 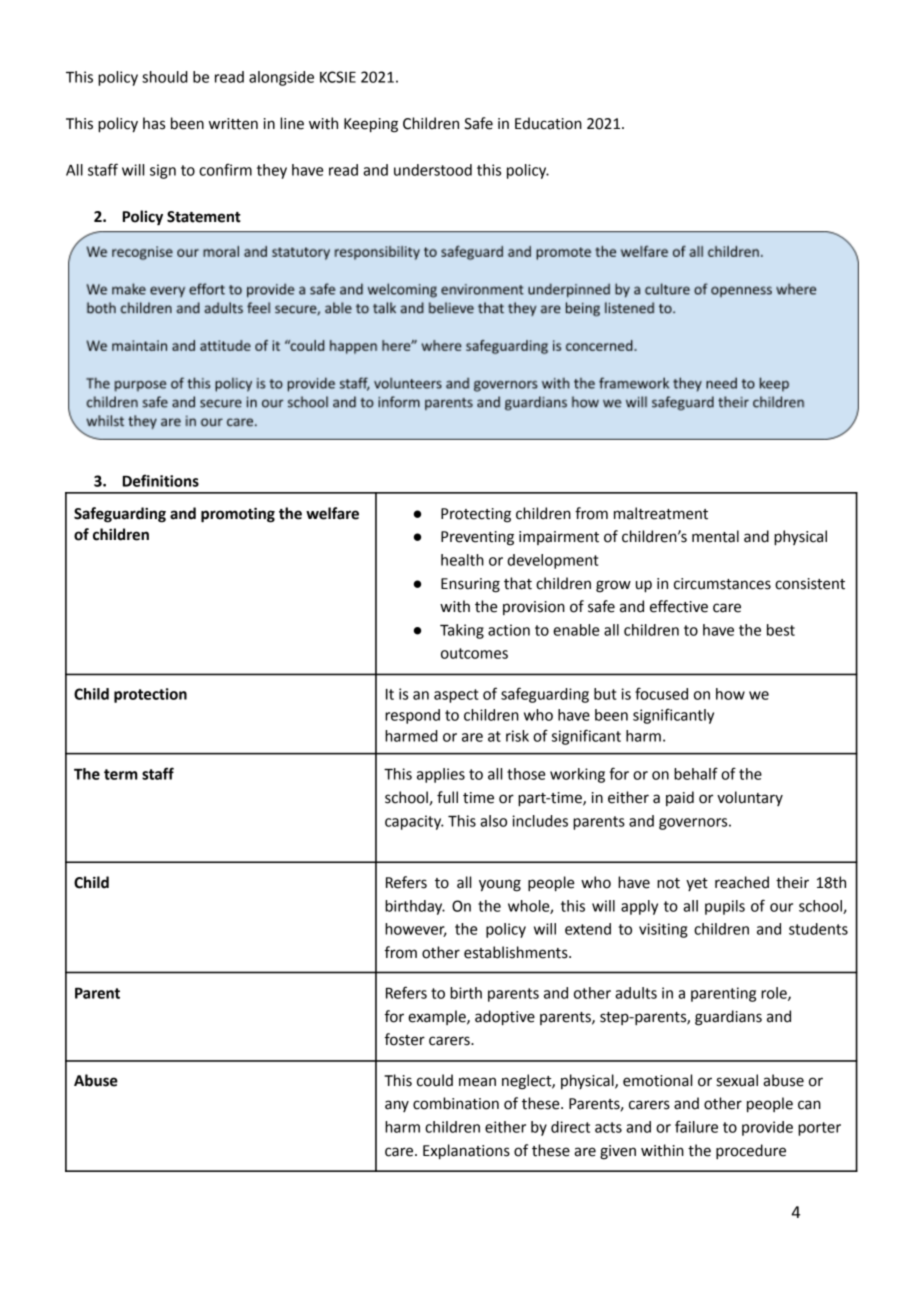 What do you see at coordinates (397, 1106) in the page?
I see `any` at bounding box center [397, 1106].
